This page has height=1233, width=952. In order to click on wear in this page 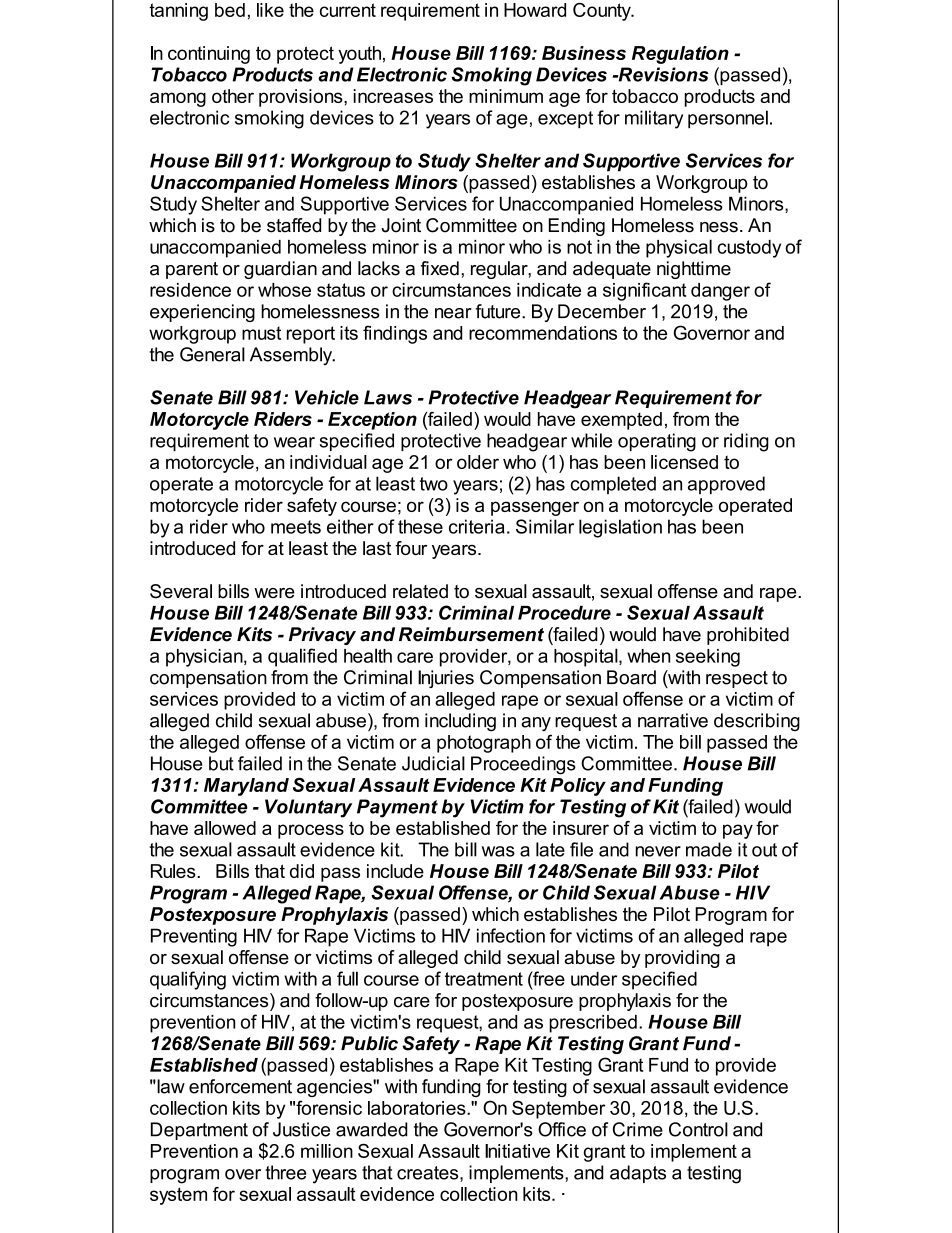, I will do `click(294, 442)`.
